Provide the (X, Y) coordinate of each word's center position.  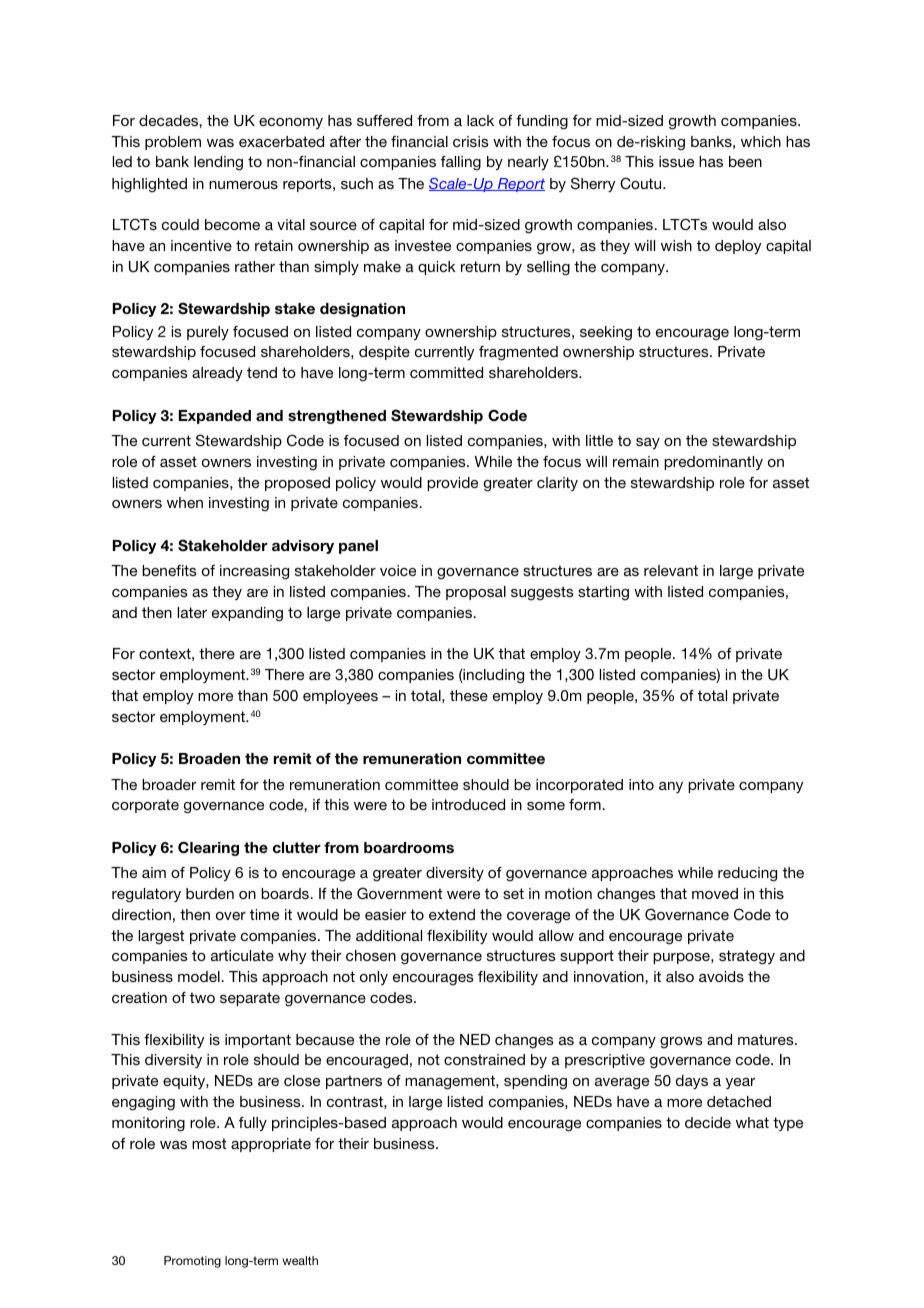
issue (676, 161)
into (641, 784)
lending (218, 163)
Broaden (209, 758)
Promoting (192, 1262)
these (469, 695)
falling (461, 163)
